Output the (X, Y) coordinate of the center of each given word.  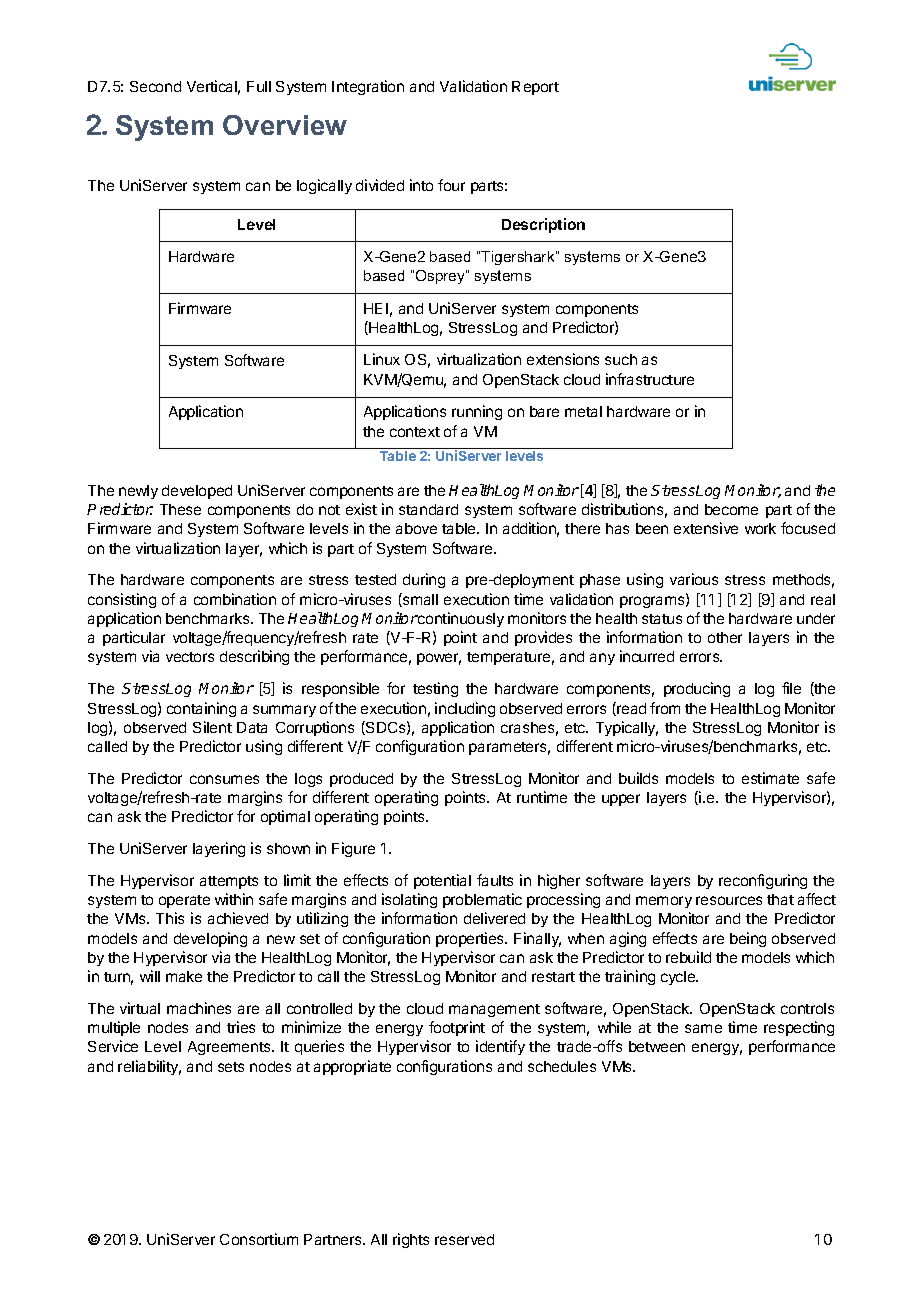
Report (535, 88)
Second (155, 86)
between (657, 1046)
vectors (190, 657)
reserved (464, 1239)
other (725, 637)
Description (543, 225)
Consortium (259, 1239)
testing (435, 689)
